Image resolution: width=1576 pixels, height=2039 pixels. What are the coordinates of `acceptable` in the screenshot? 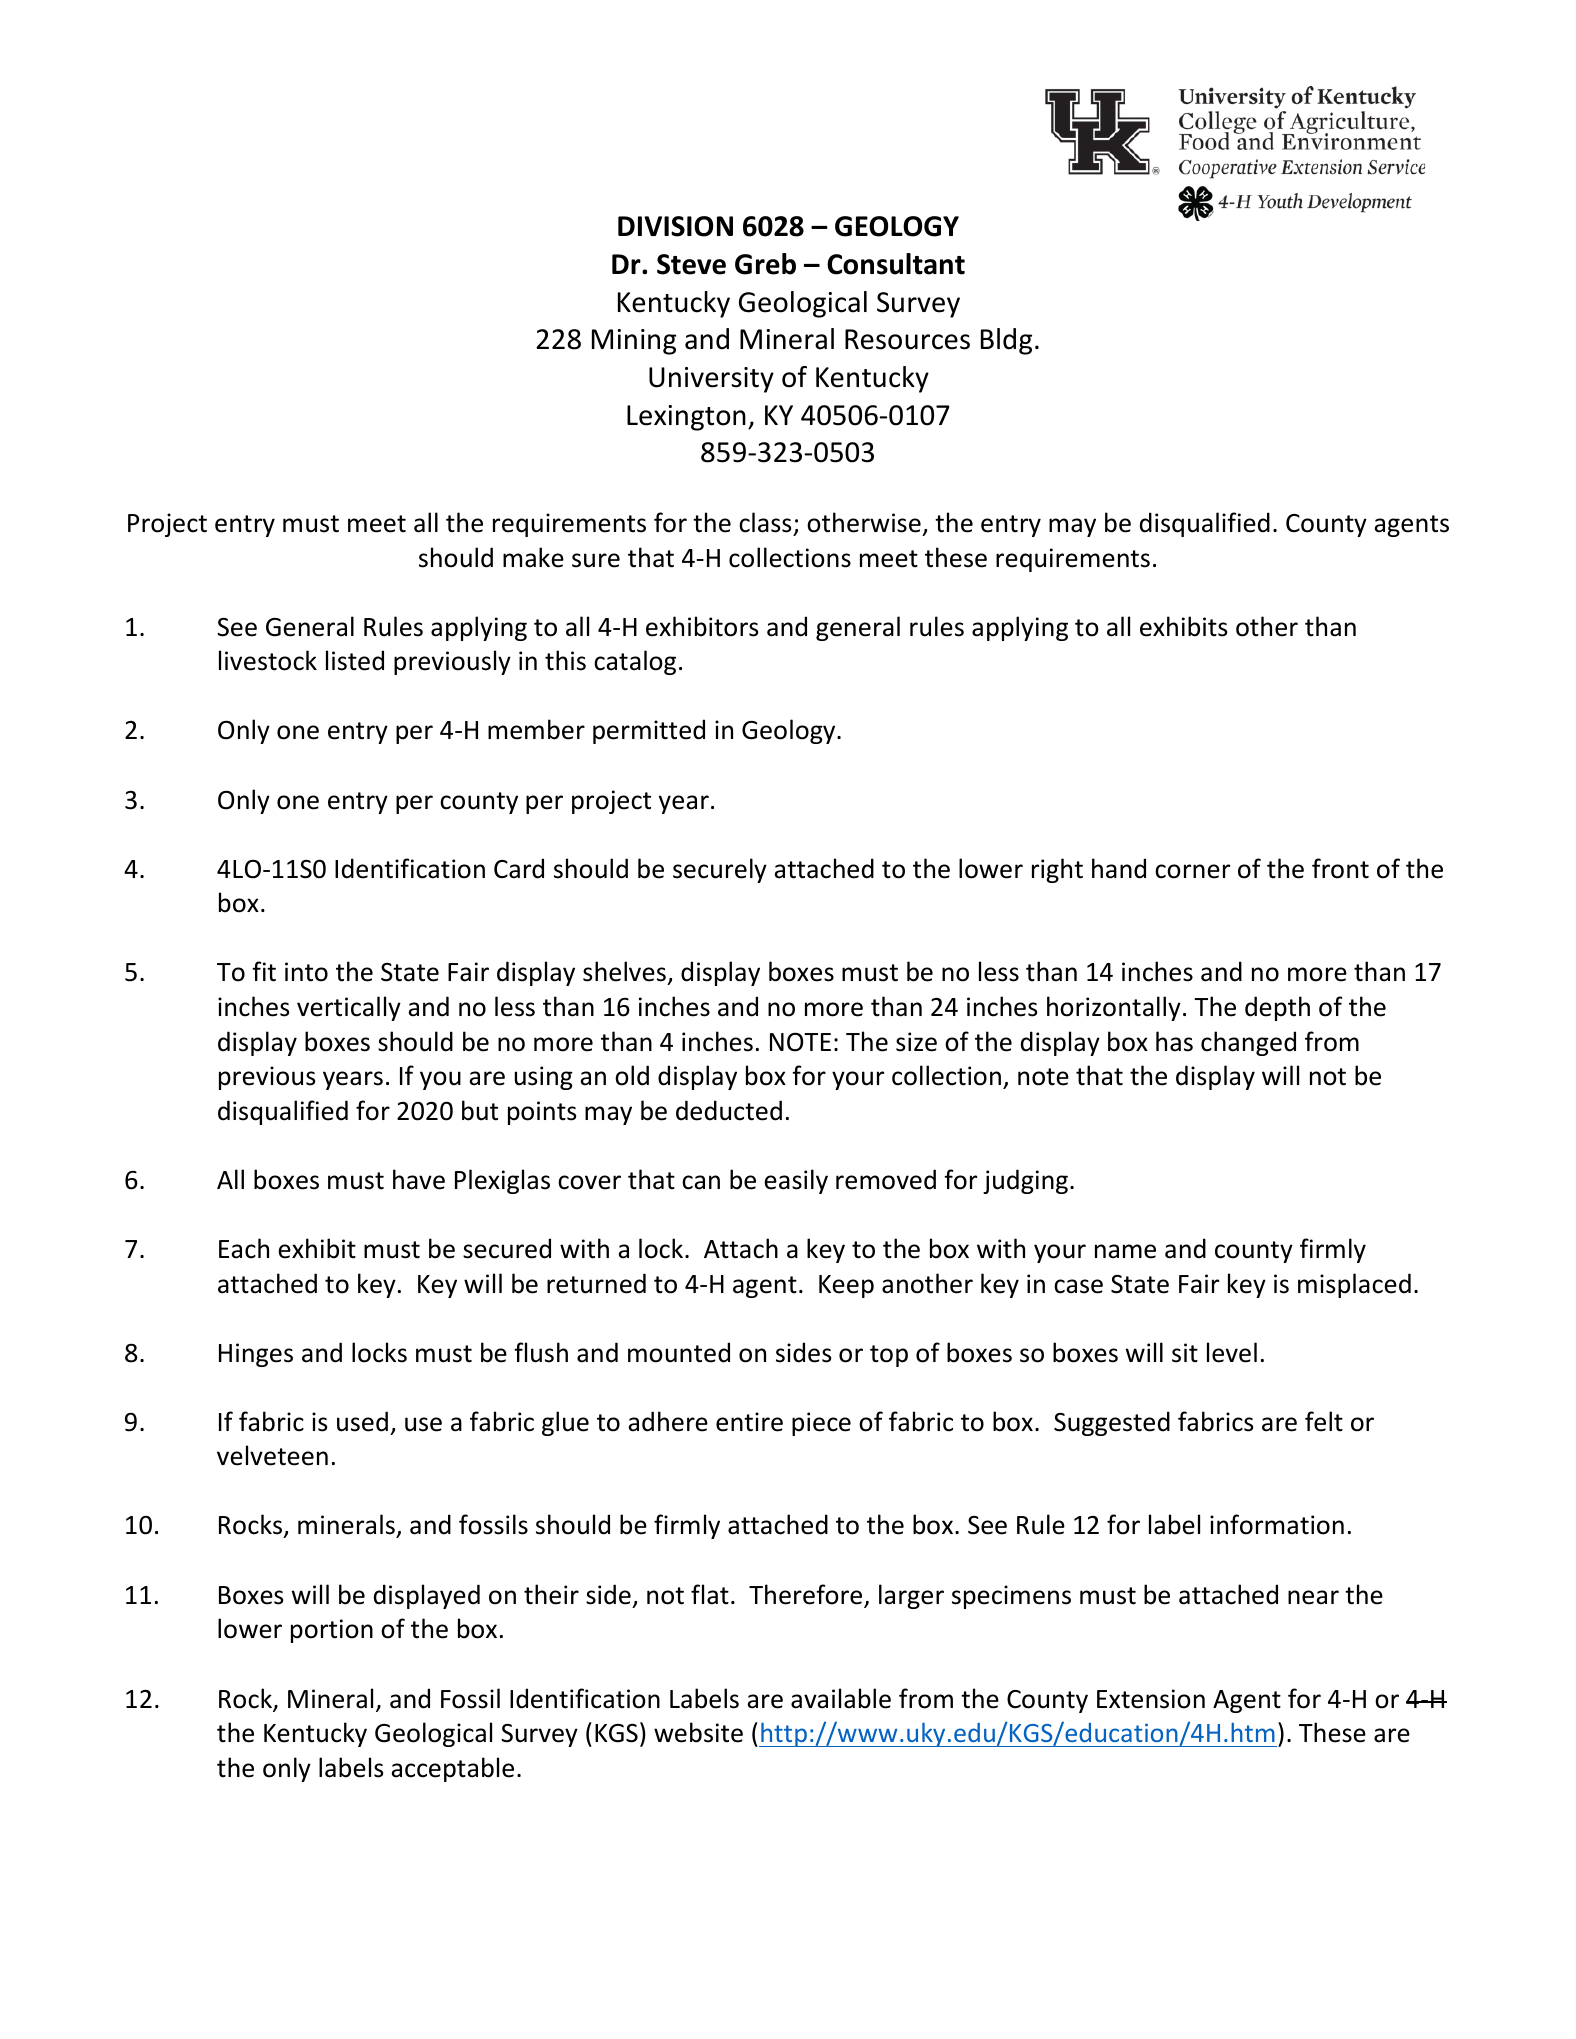 It's located at (452, 1769).
